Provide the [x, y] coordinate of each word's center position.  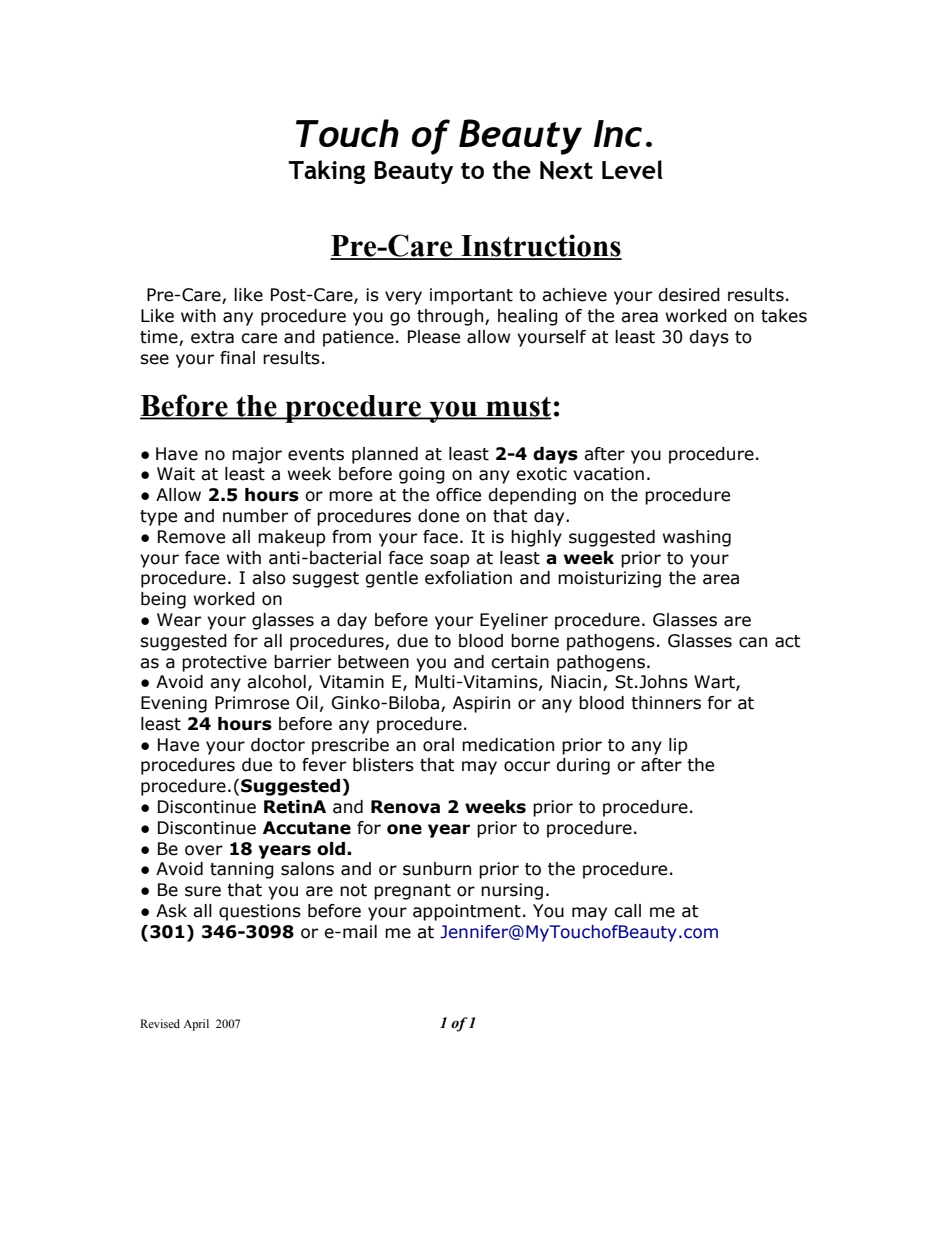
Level [632, 169]
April [196, 1025]
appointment [467, 912]
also [269, 578]
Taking [327, 172]
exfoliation [468, 578]
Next [566, 170]
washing [697, 538]
